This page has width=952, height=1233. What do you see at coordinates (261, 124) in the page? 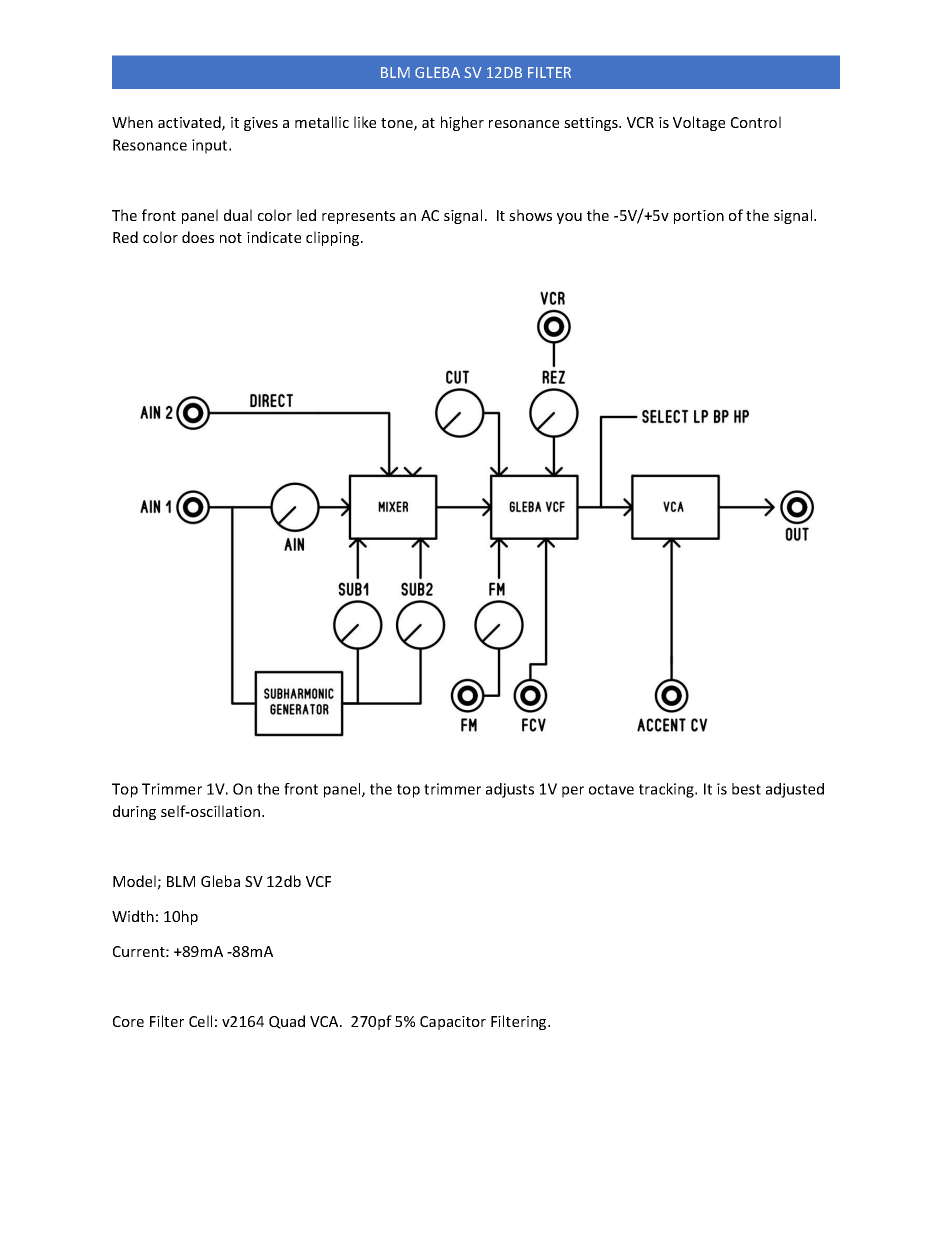
I see `gives` at bounding box center [261, 124].
